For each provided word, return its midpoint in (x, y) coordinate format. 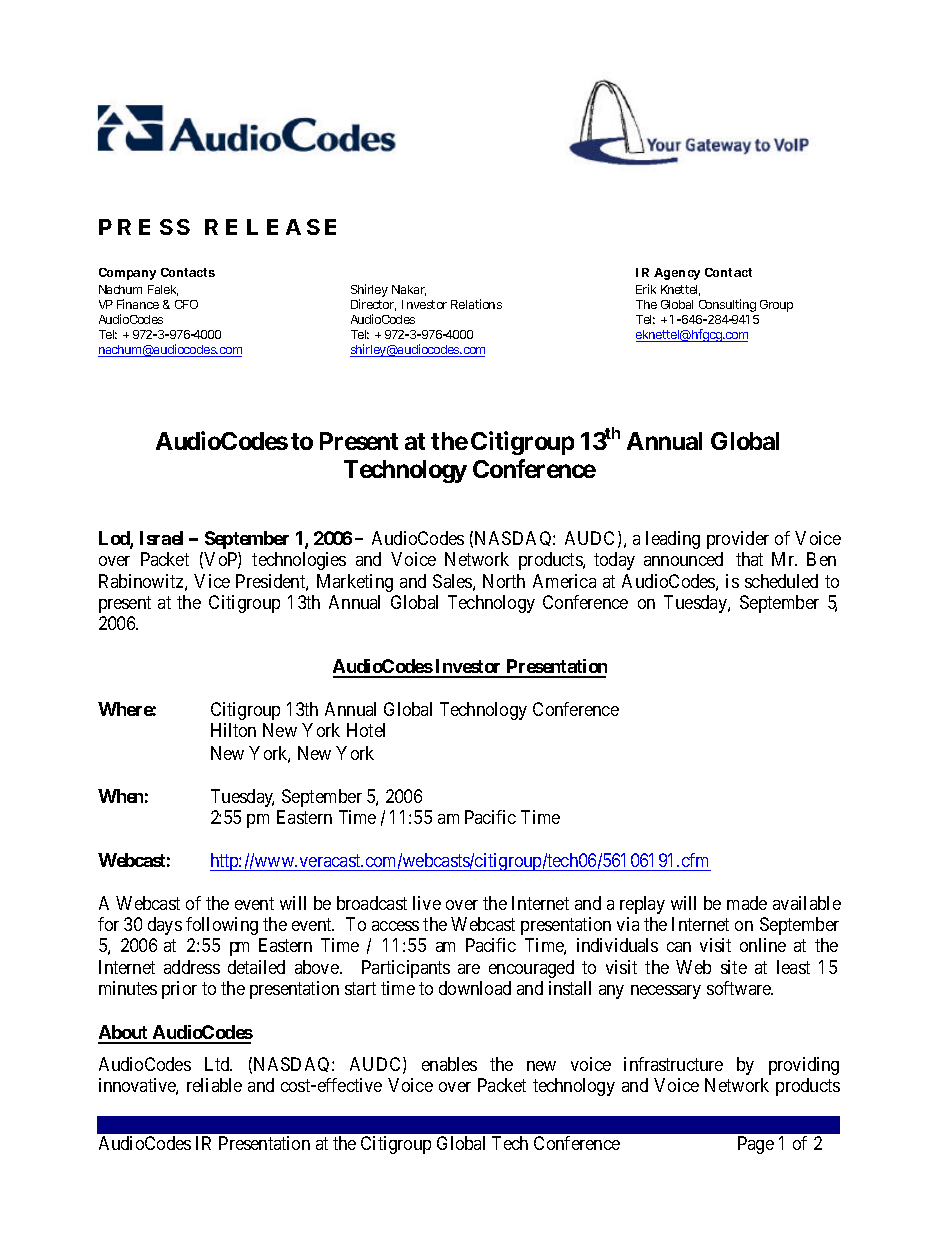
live (427, 903)
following (222, 926)
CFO (186, 304)
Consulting (727, 305)
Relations (476, 304)
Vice (212, 581)
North (504, 581)
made (747, 903)
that (749, 559)
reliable (214, 1085)
